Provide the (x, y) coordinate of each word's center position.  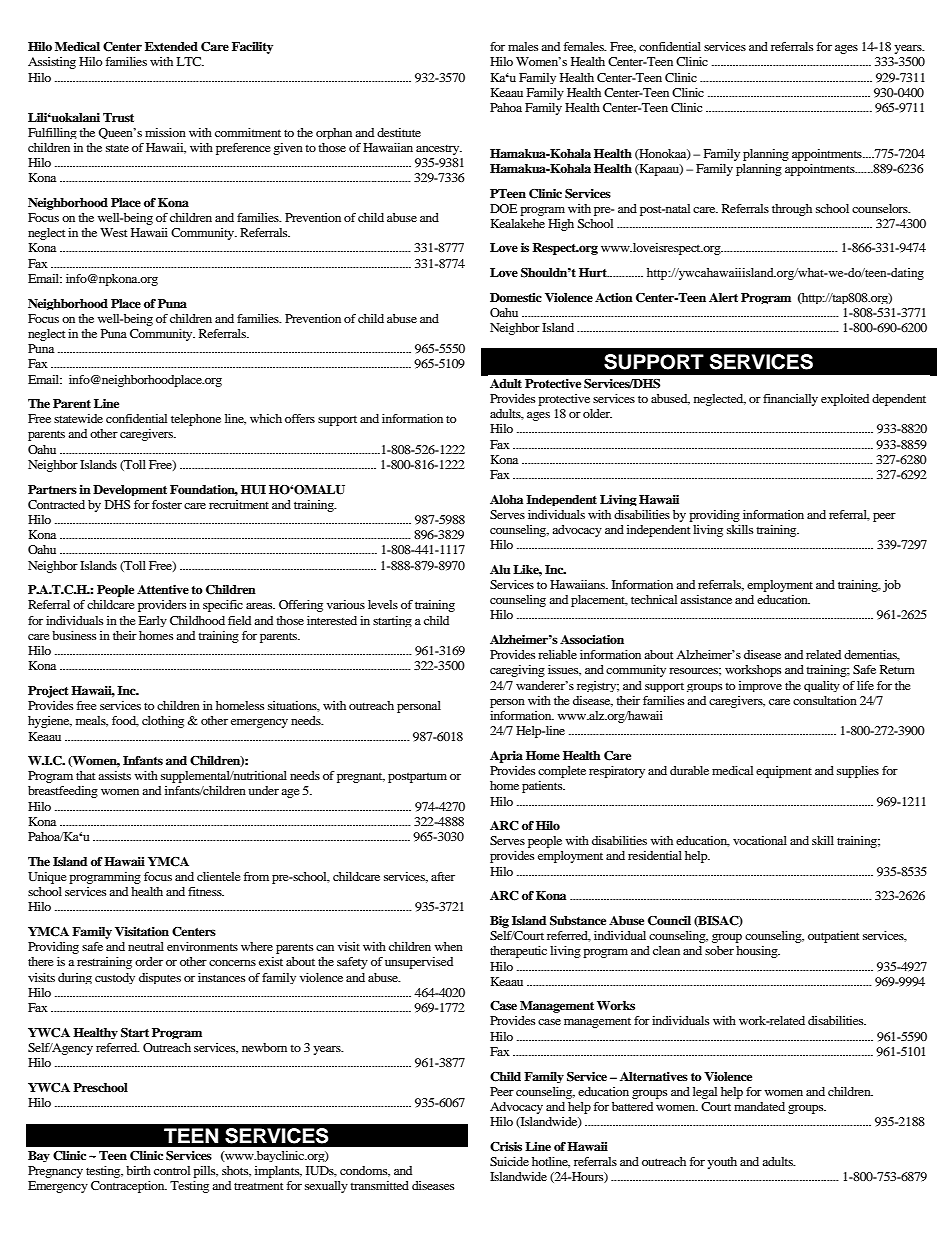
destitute (399, 132)
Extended (171, 46)
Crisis (506, 1147)
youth (722, 1163)
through (792, 210)
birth (138, 1170)
